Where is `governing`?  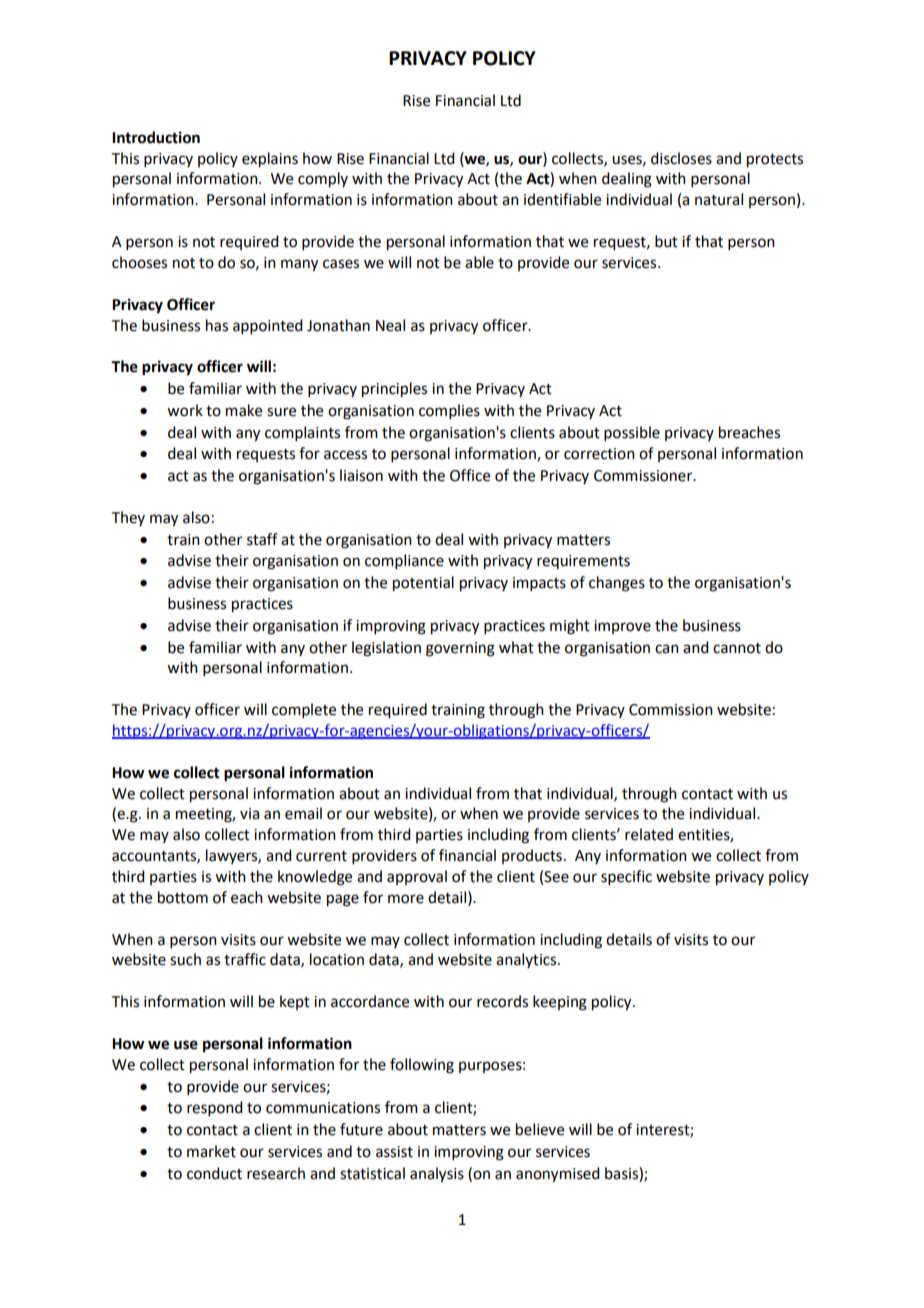 governing is located at coordinates (460, 649).
